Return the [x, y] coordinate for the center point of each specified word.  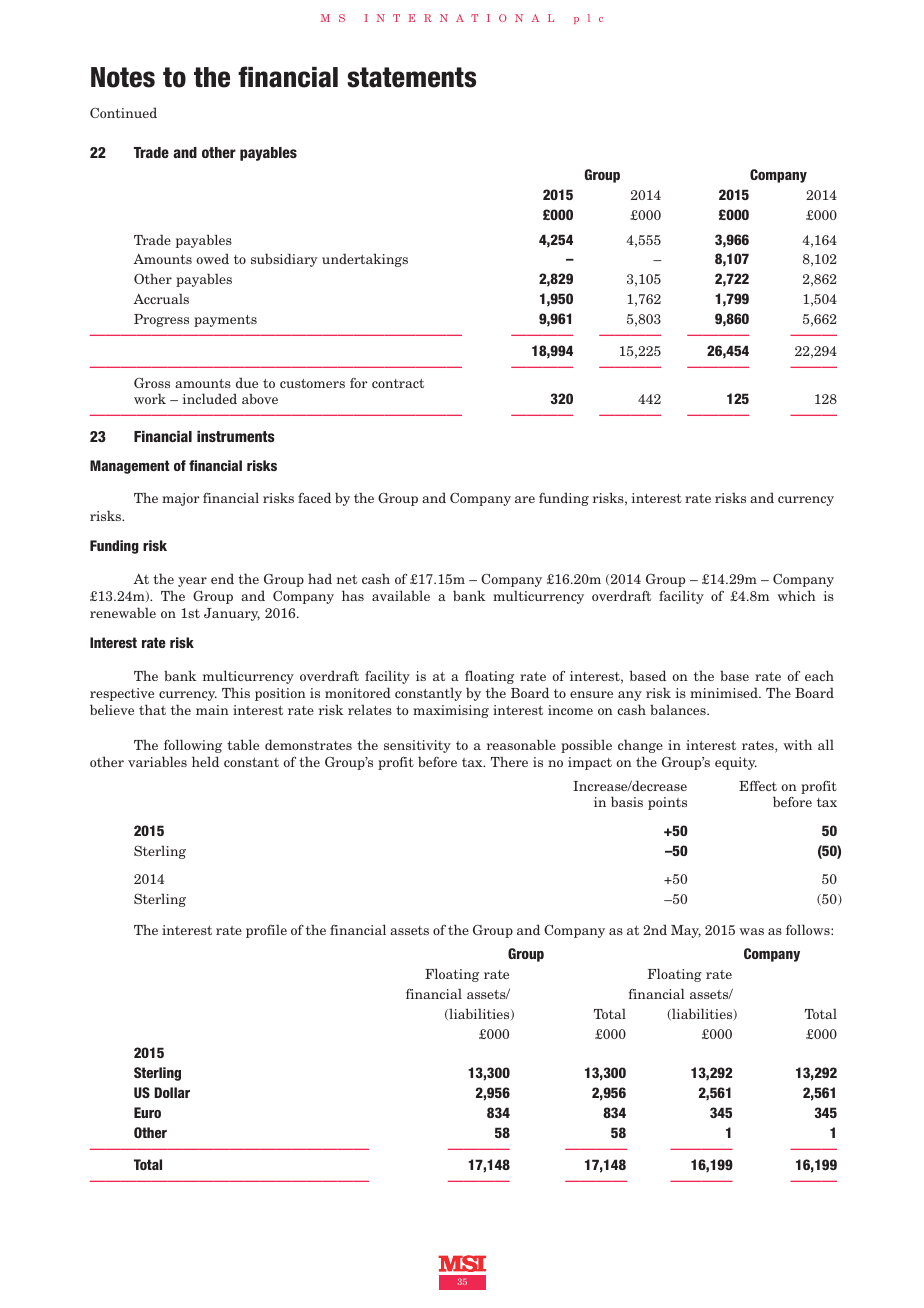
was [751, 931]
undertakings [365, 260]
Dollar [172, 1092]
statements [411, 77]
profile [266, 931]
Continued [123, 112]
